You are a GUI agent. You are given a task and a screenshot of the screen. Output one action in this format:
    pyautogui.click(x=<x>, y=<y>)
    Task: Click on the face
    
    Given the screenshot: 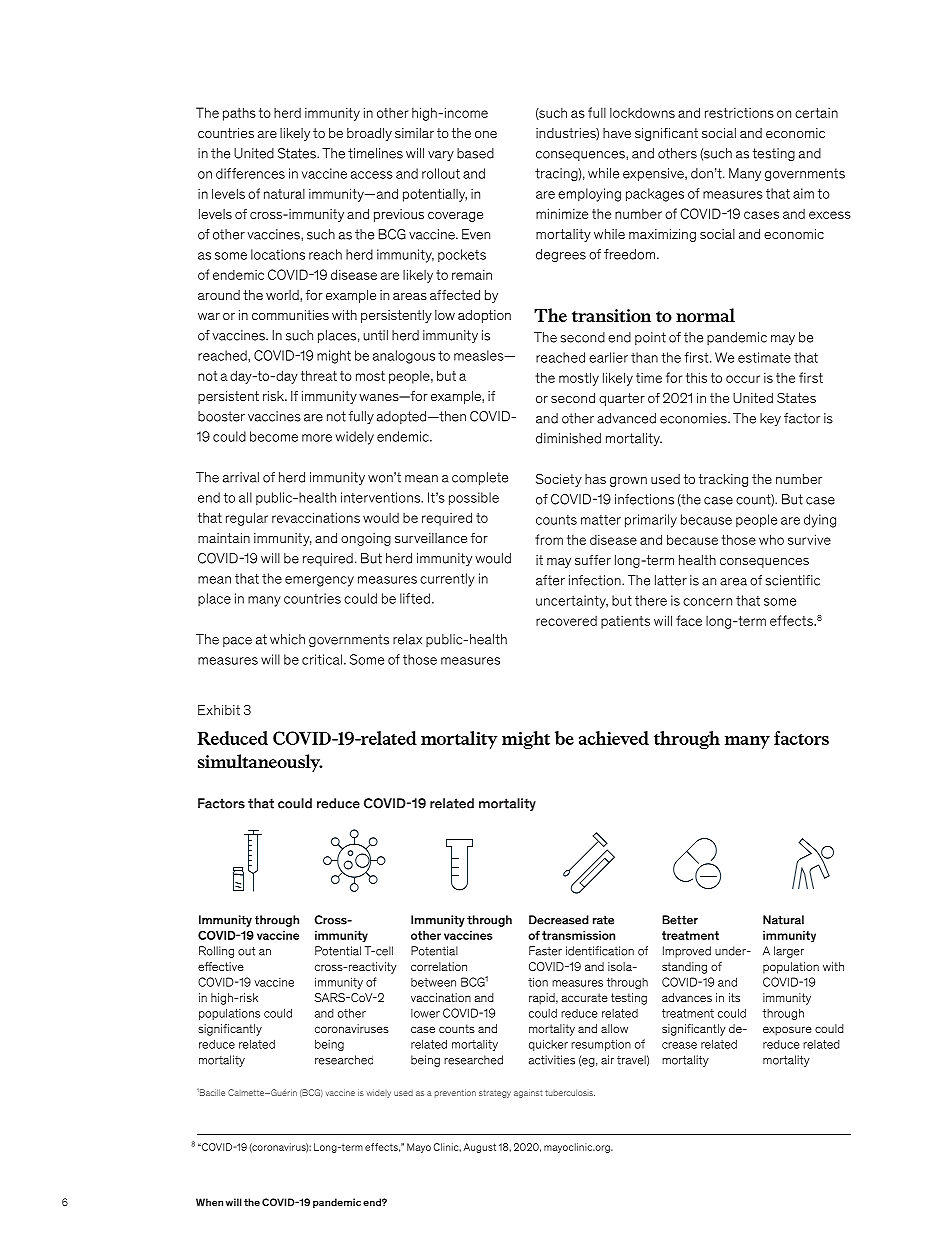 What is the action you would take?
    pyautogui.click(x=689, y=620)
